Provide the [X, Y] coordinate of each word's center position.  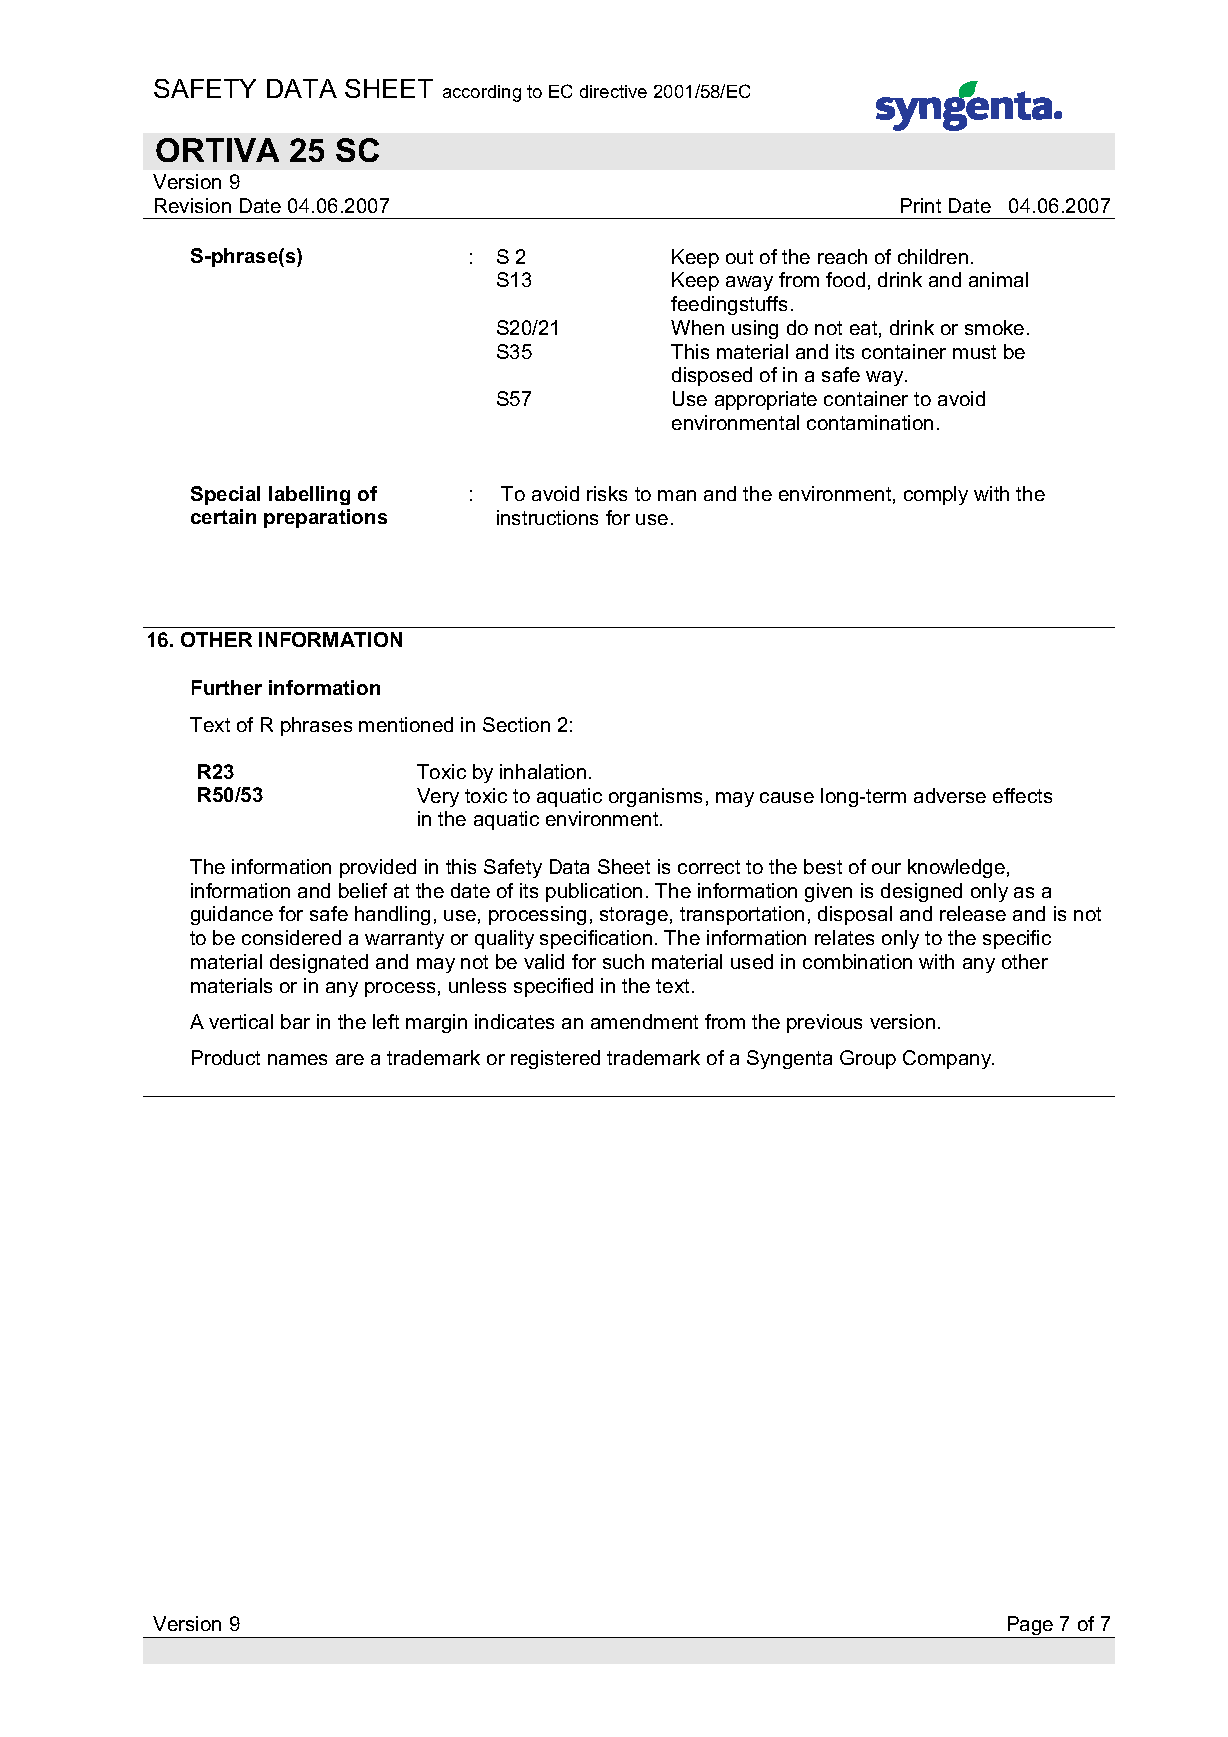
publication [594, 892]
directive [613, 91]
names [297, 1059]
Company [948, 1059]
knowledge [956, 868]
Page [1030, 1627]
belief [363, 890]
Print [921, 205]
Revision [193, 205]
